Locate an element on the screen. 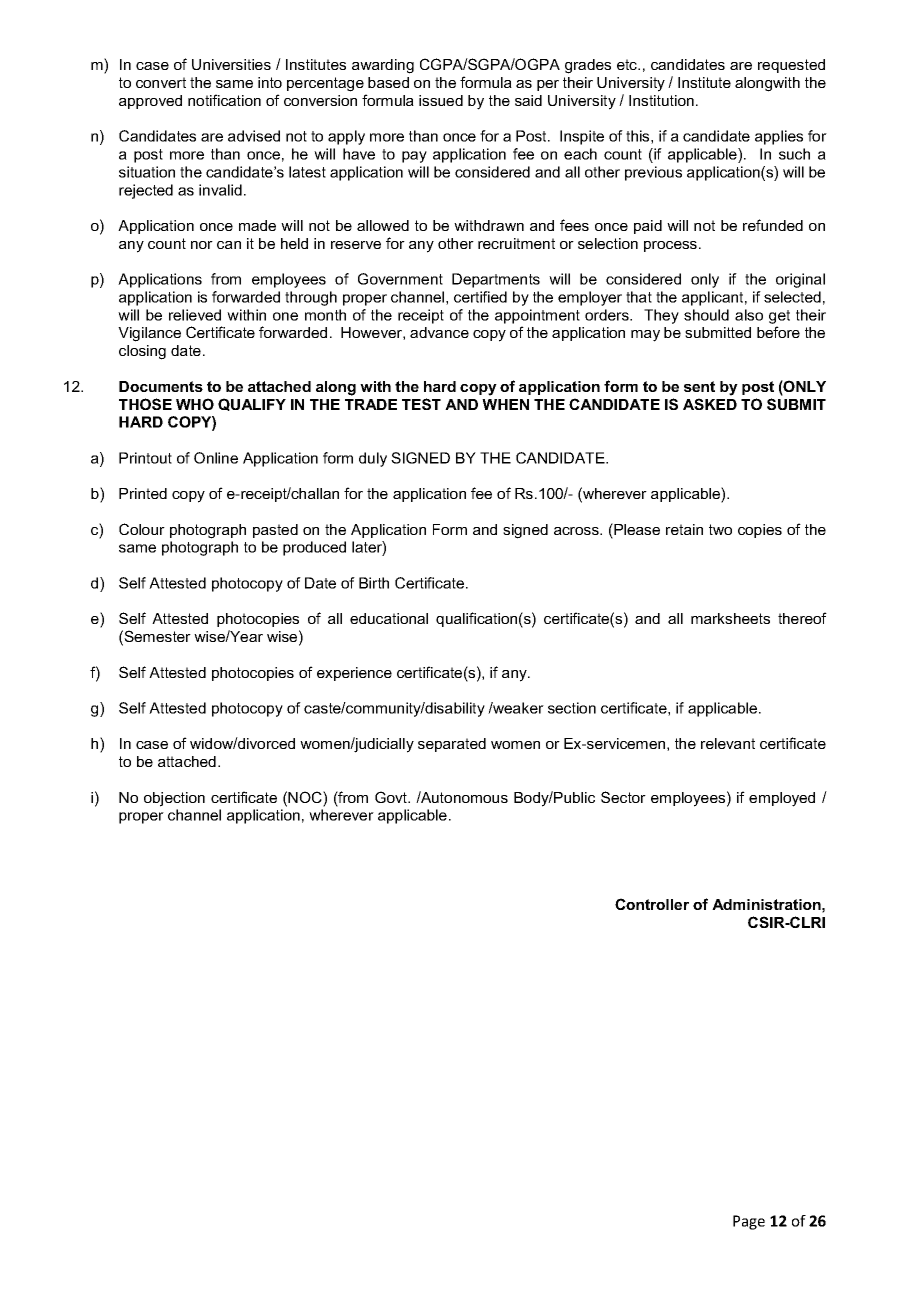 This screenshot has width=924, height=1308. employed is located at coordinates (782, 799).
